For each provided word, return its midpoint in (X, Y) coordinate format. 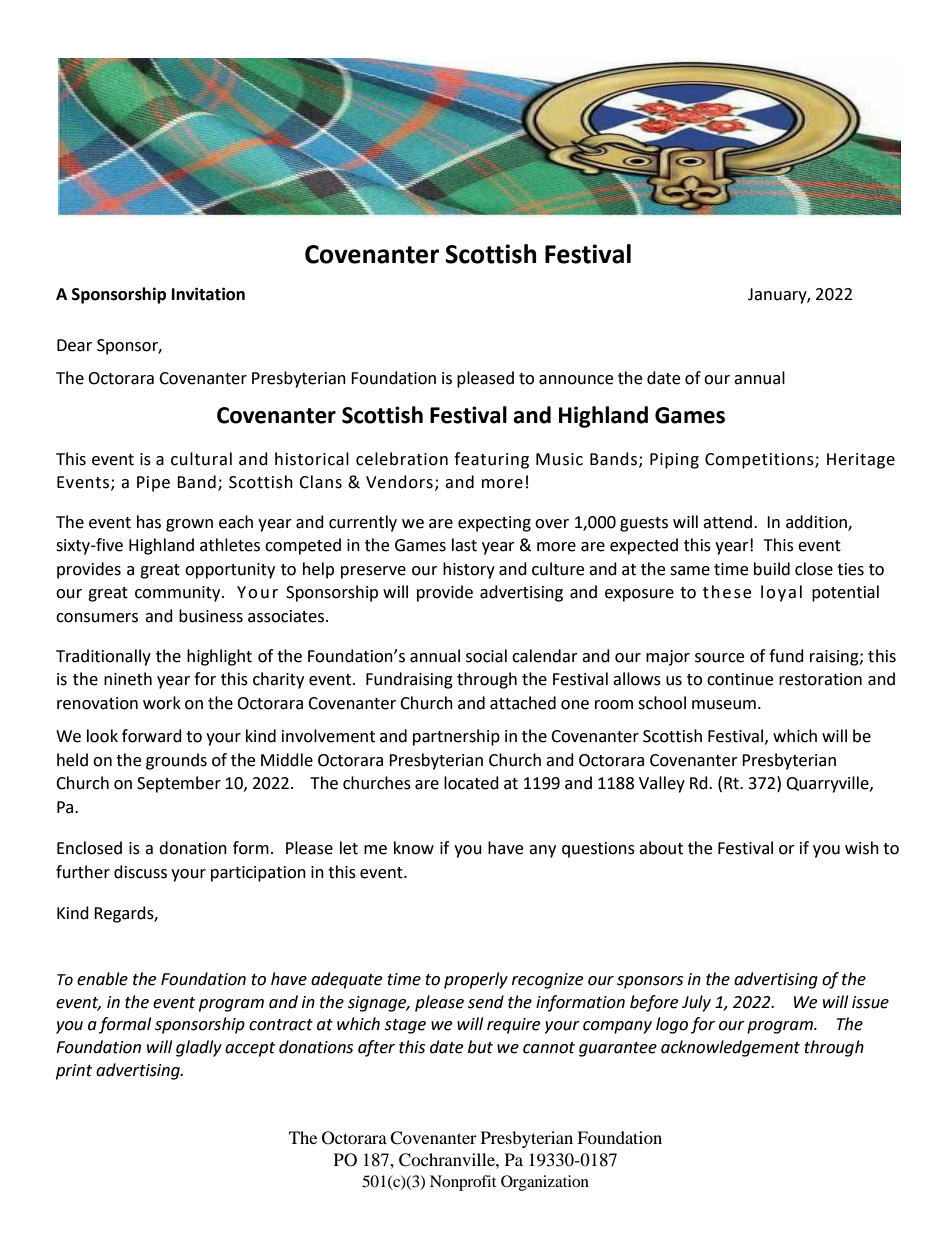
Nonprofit (463, 1183)
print (74, 1072)
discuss (140, 872)
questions (598, 850)
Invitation (208, 294)
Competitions (760, 461)
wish (862, 848)
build (772, 569)
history (469, 570)
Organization (545, 1183)
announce (576, 380)
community (179, 594)
